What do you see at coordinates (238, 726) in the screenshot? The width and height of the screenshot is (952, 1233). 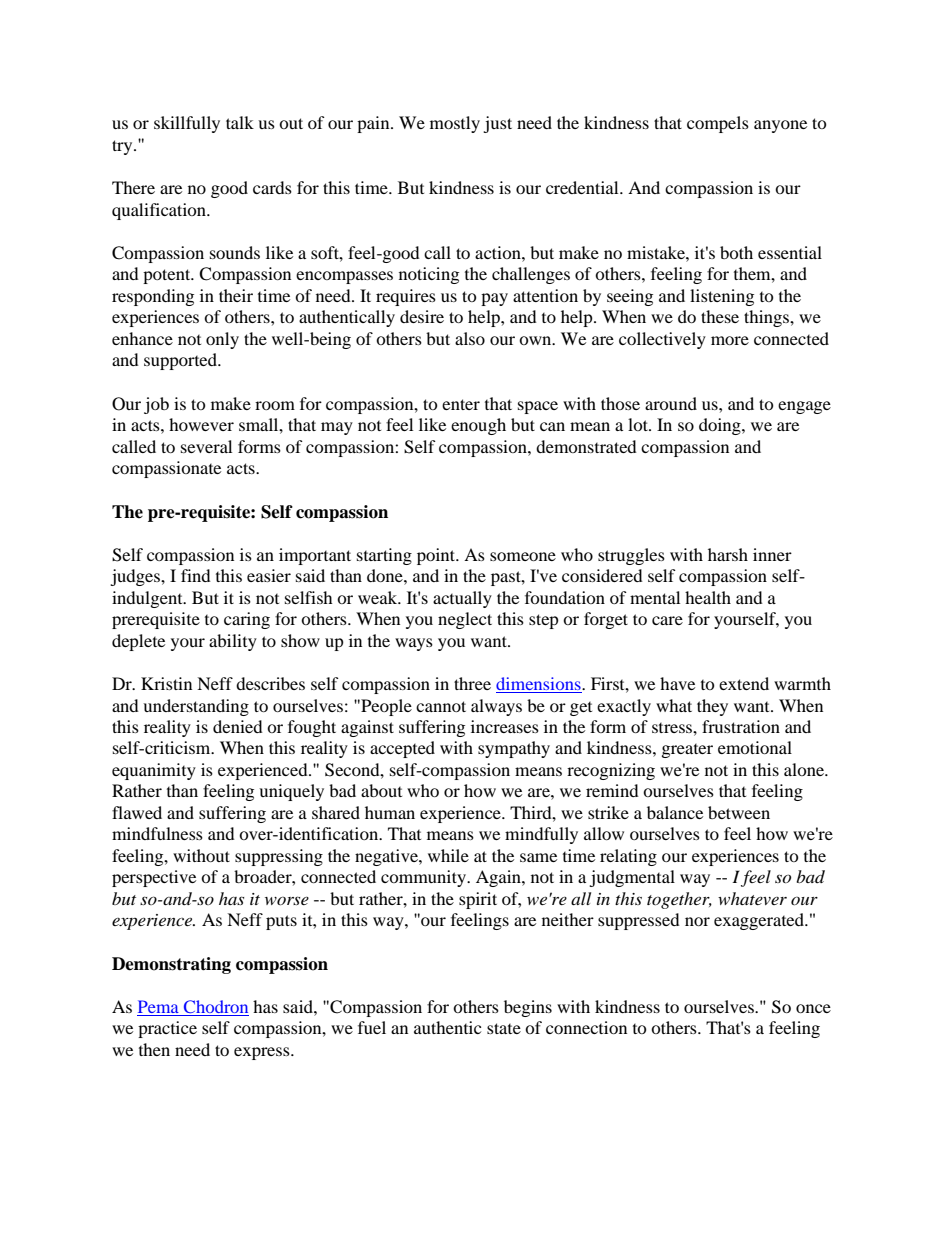 I see `denied` at bounding box center [238, 726].
